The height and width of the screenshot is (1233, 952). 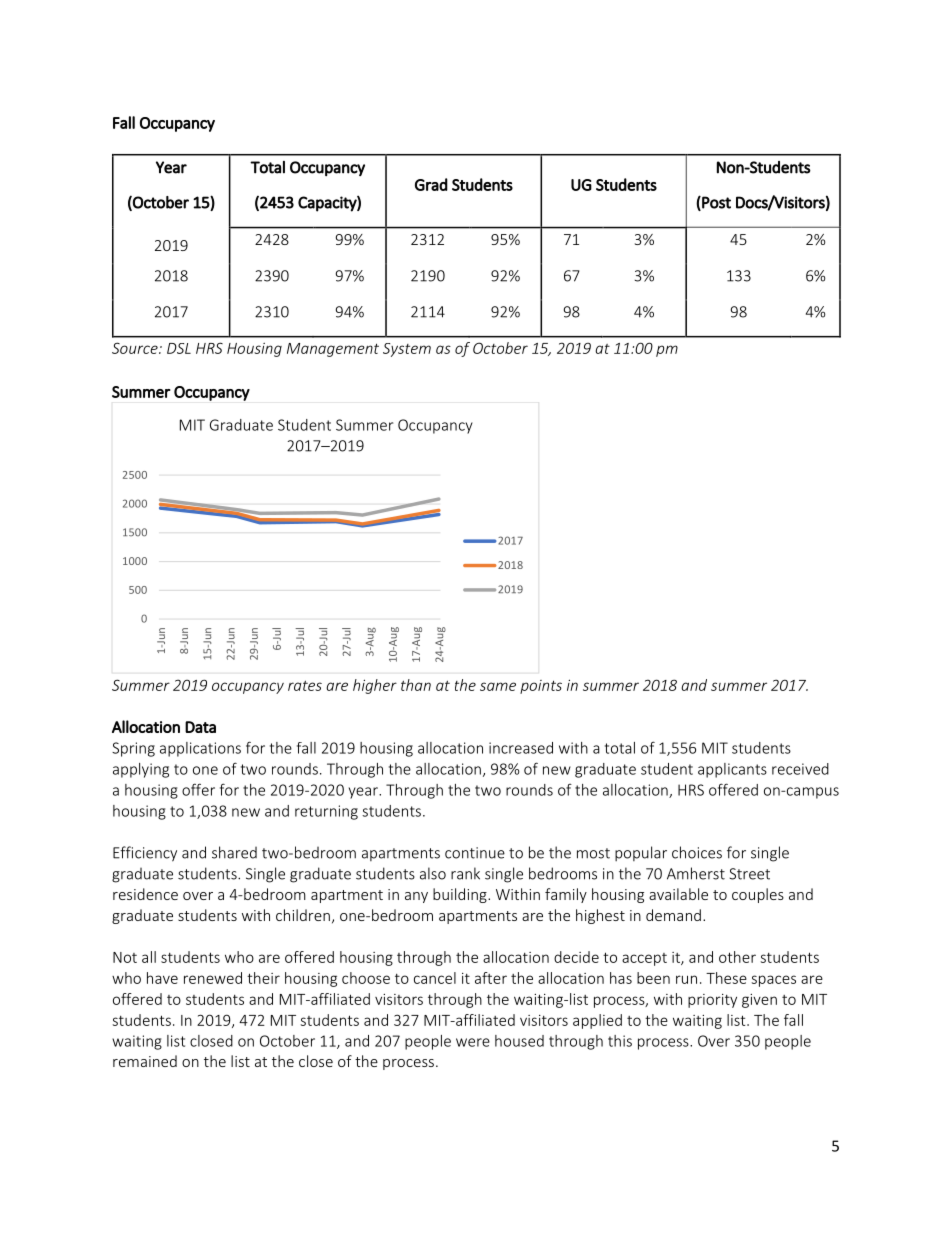 What do you see at coordinates (333, 350) in the screenshot?
I see `Management` at bounding box center [333, 350].
